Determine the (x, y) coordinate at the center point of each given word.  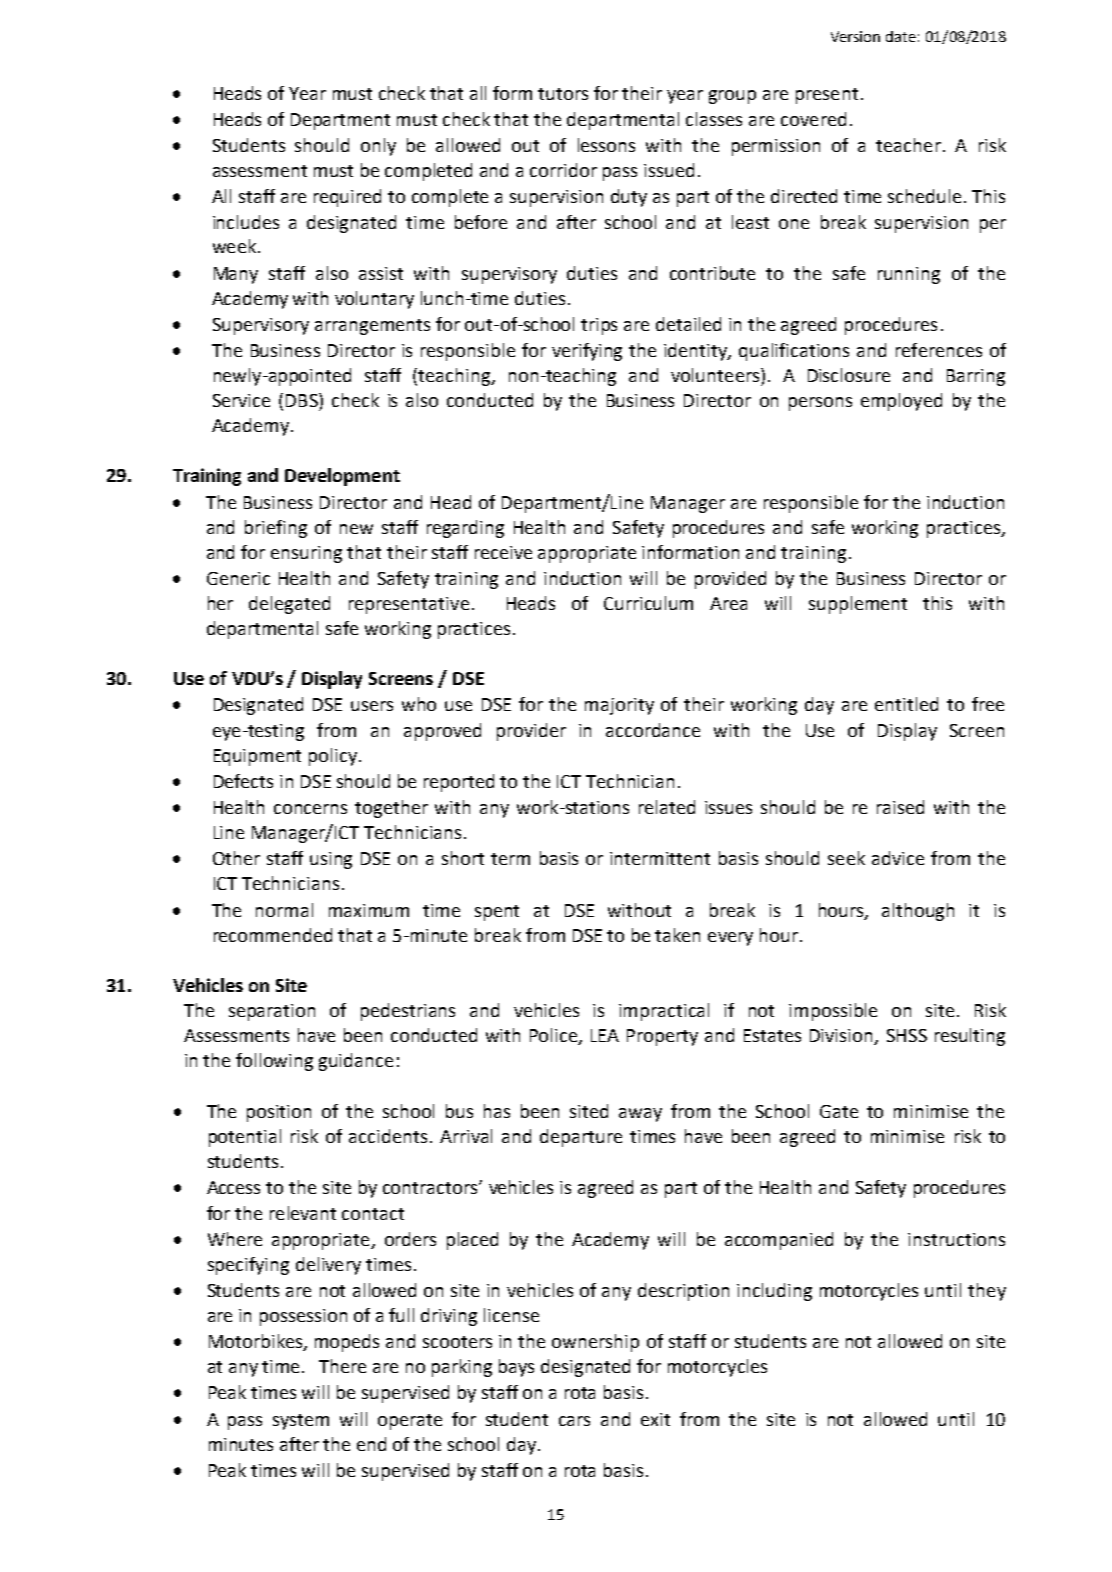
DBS (303, 400)
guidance (356, 1062)
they (987, 1292)
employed (901, 402)
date (901, 36)
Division (841, 1035)
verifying (587, 352)
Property (662, 1037)
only (378, 147)
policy (333, 757)
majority (619, 706)
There (342, 1366)
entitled (906, 704)
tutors (563, 94)
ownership (595, 1343)
